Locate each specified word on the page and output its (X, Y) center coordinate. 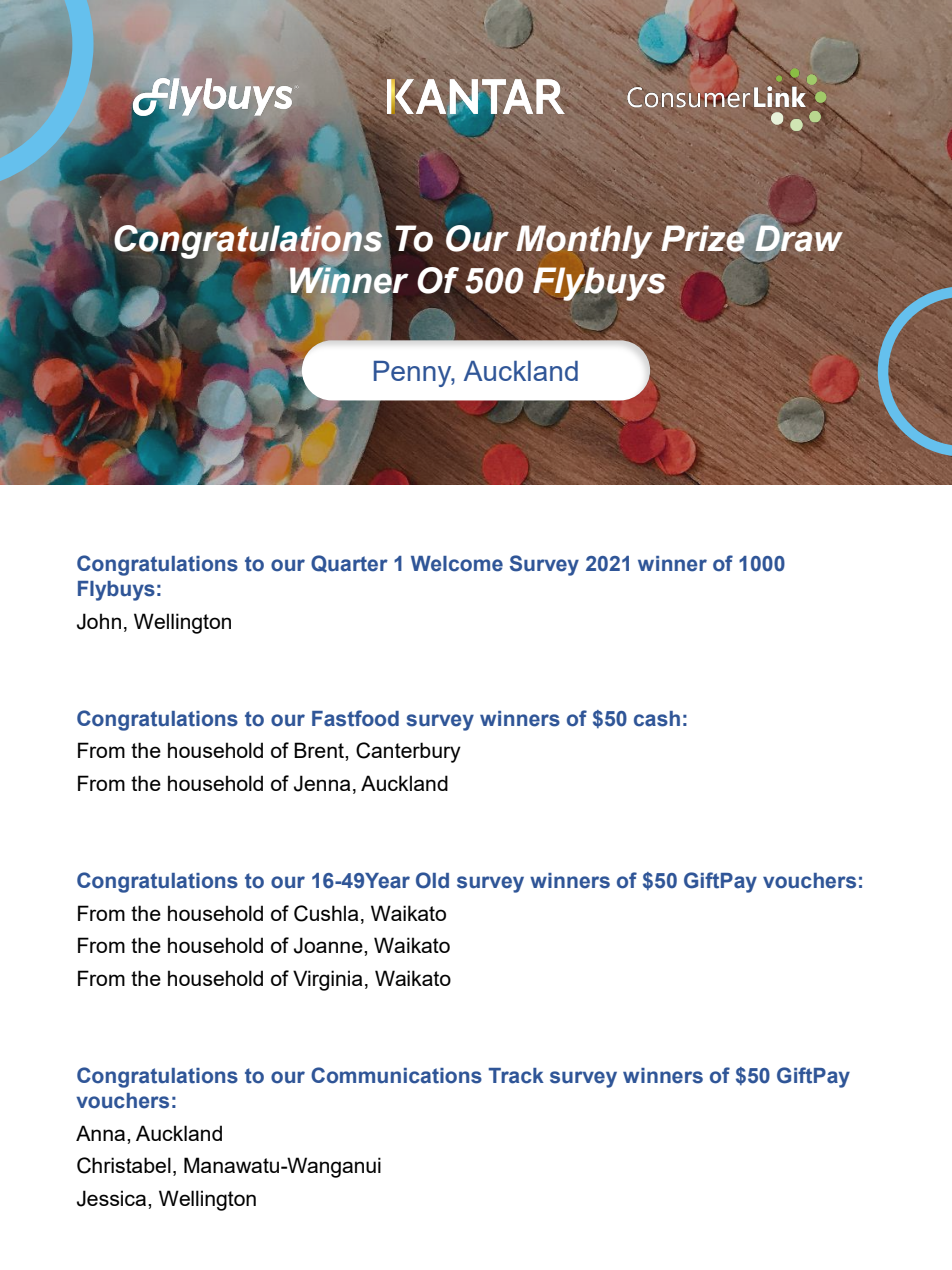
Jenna (322, 783)
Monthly (584, 242)
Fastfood (355, 718)
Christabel (124, 1165)
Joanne (329, 945)
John (99, 621)
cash (657, 719)
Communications (396, 1075)
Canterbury (408, 752)
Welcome (457, 564)
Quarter (349, 564)
